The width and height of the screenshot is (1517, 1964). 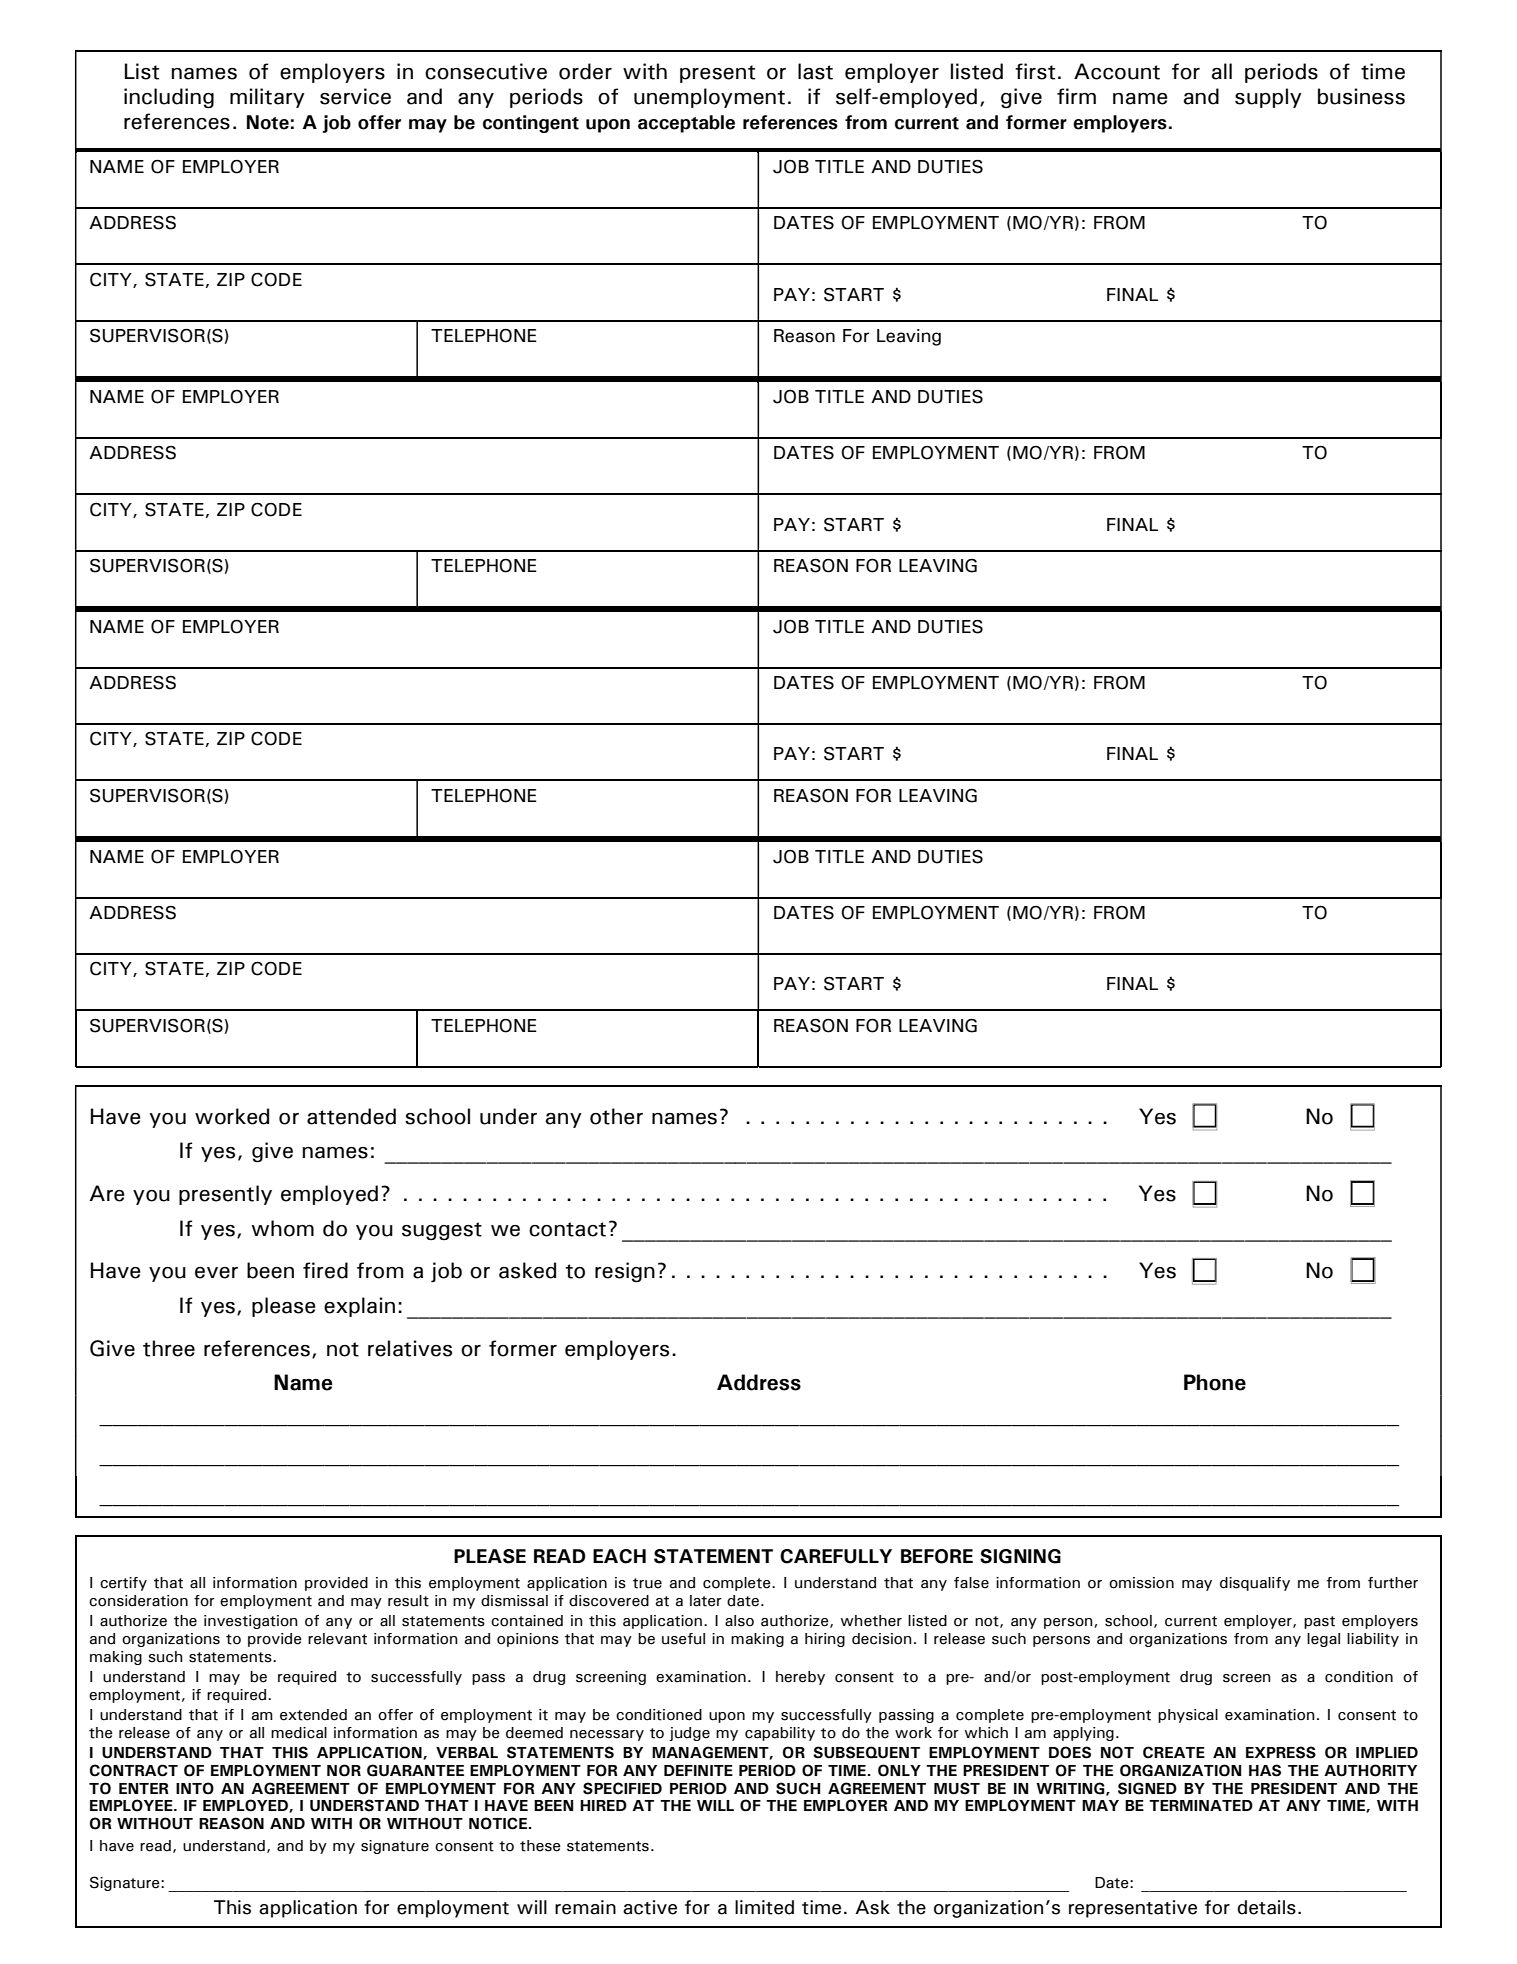 I want to click on CAREFULLY, so click(x=836, y=1556).
